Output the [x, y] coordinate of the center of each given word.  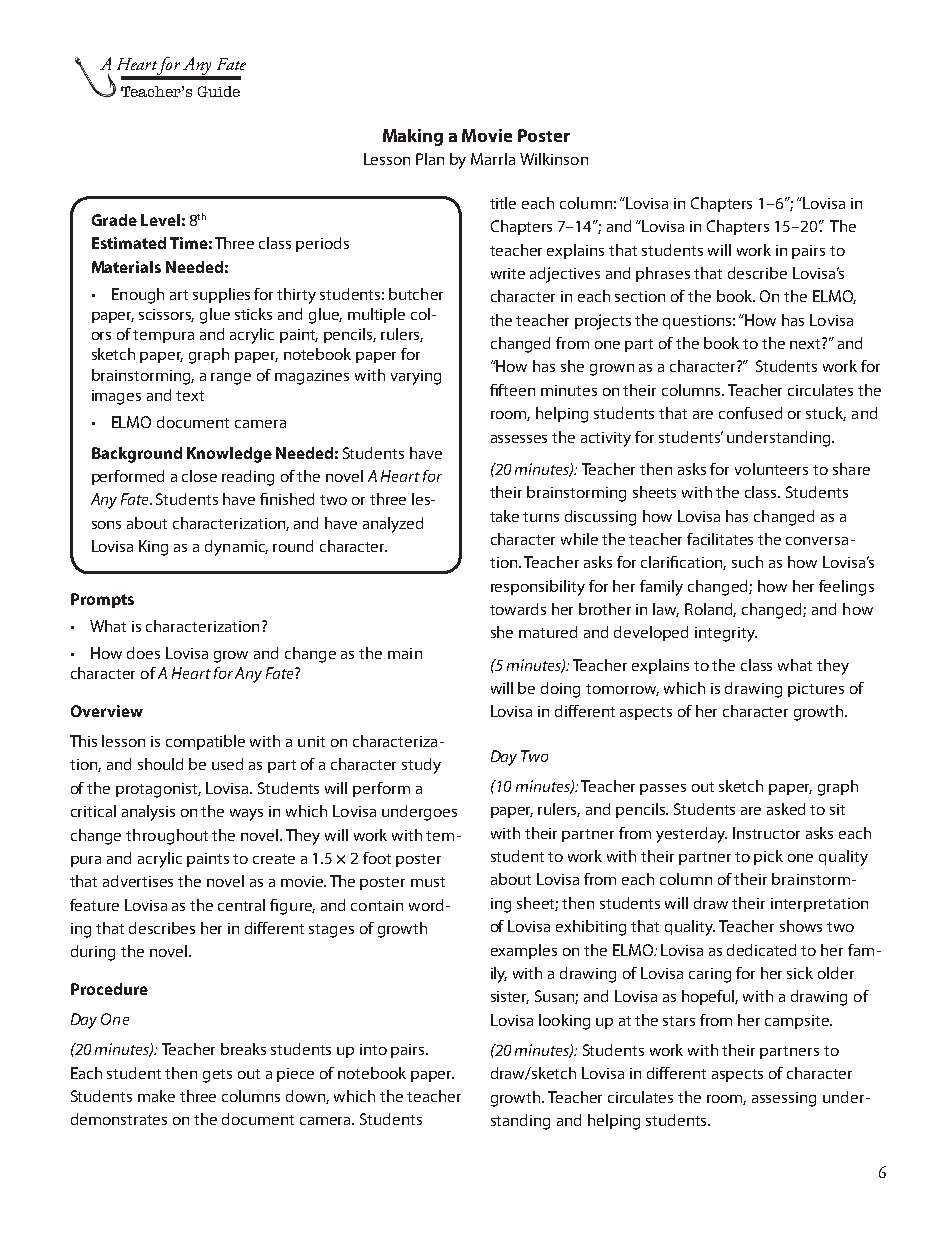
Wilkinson [554, 159]
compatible [205, 742]
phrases [663, 274]
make [156, 1096]
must [428, 882]
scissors [166, 315]
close [199, 476]
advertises [138, 881]
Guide [219, 91]
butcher [416, 294]
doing [560, 690]
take [504, 516]
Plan [430, 159]
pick [768, 857]
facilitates [720, 539]
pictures [816, 690]
